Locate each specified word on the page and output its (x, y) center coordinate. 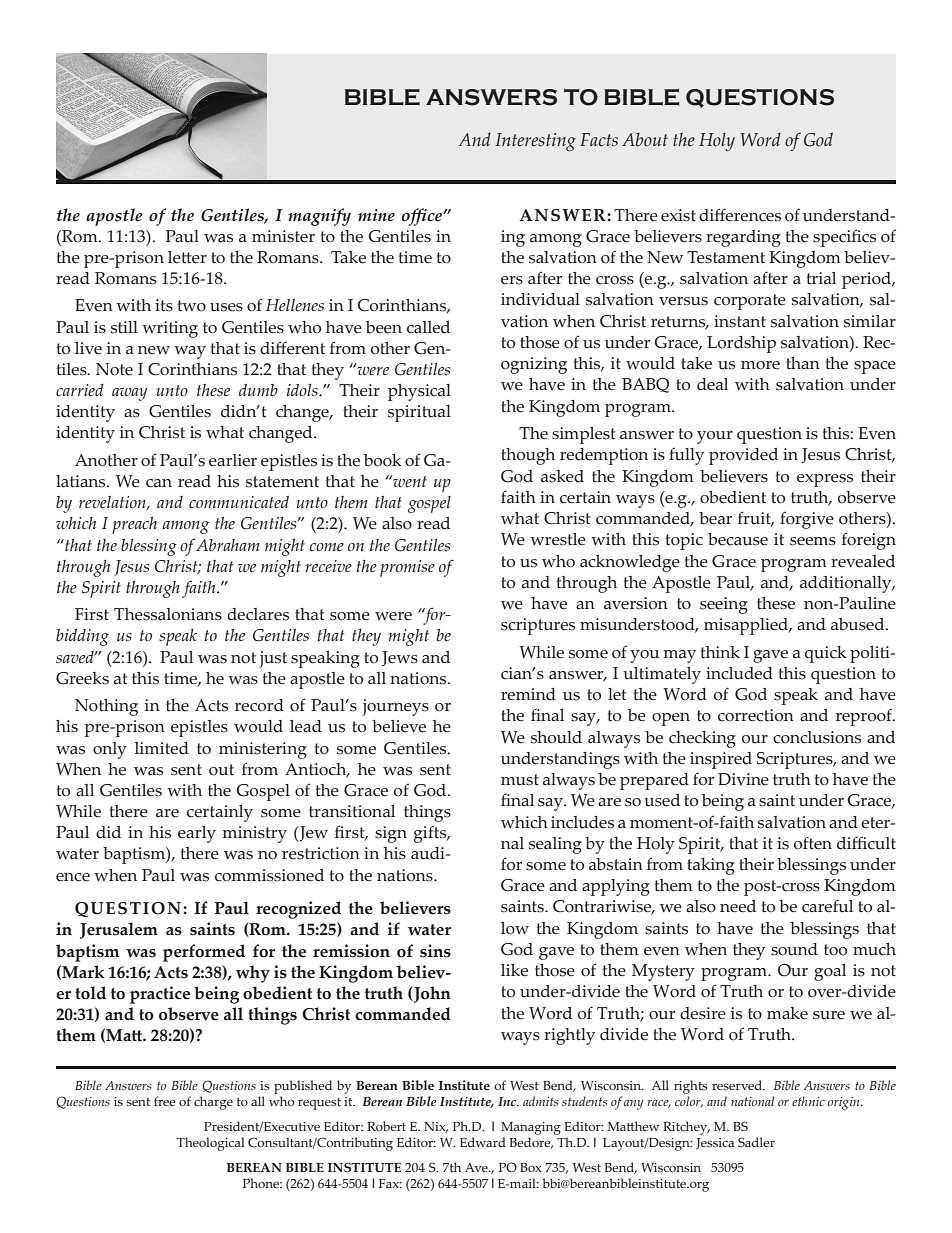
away (130, 394)
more (760, 365)
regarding (743, 238)
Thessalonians (168, 614)
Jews (400, 658)
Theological (211, 1144)
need (738, 906)
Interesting (535, 142)
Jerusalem (119, 930)
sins (435, 951)
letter (187, 257)
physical (419, 392)
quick (825, 654)
